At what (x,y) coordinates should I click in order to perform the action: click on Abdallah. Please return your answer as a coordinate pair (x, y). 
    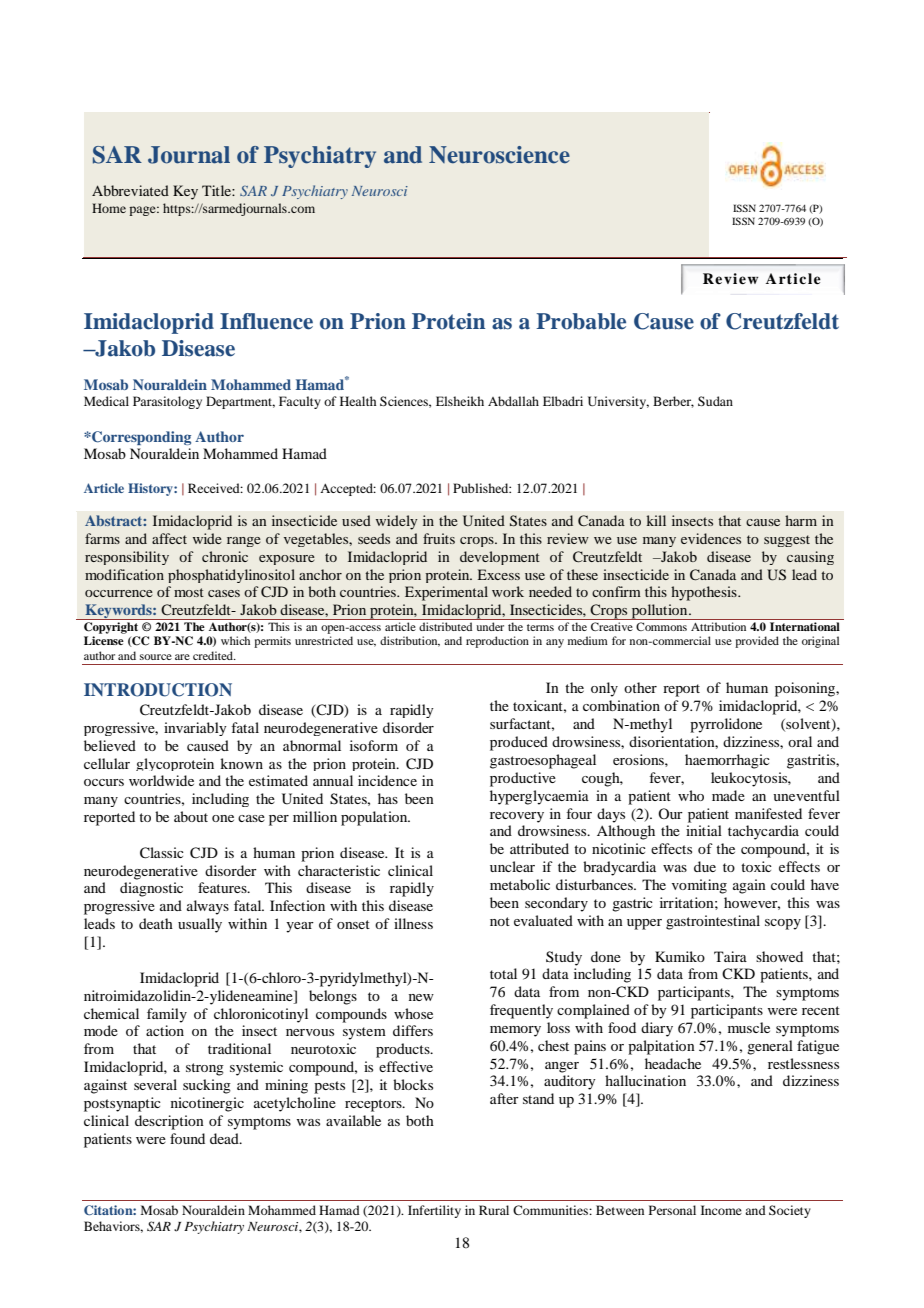
    Looking at the image, I should click on (513, 401).
